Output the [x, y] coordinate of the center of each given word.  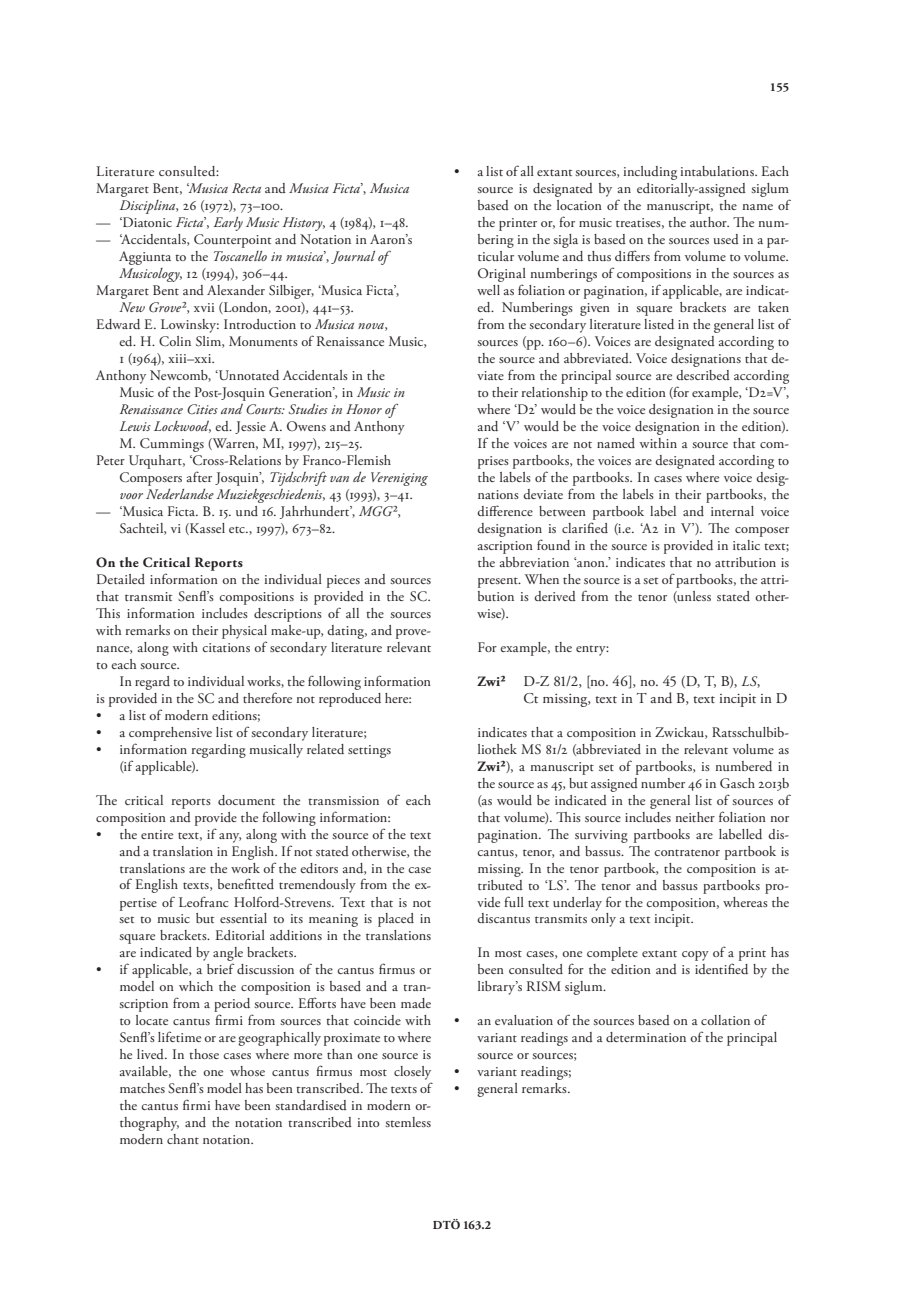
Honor [364, 409]
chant [183, 1139]
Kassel [206, 529]
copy [695, 956]
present [499, 582]
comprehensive [170, 734]
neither [695, 817]
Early [228, 224]
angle [228, 955]
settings [369, 751]
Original [502, 275]
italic [746, 545]
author [709, 222]
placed [396, 920]
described [703, 375]
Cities [202, 409]
